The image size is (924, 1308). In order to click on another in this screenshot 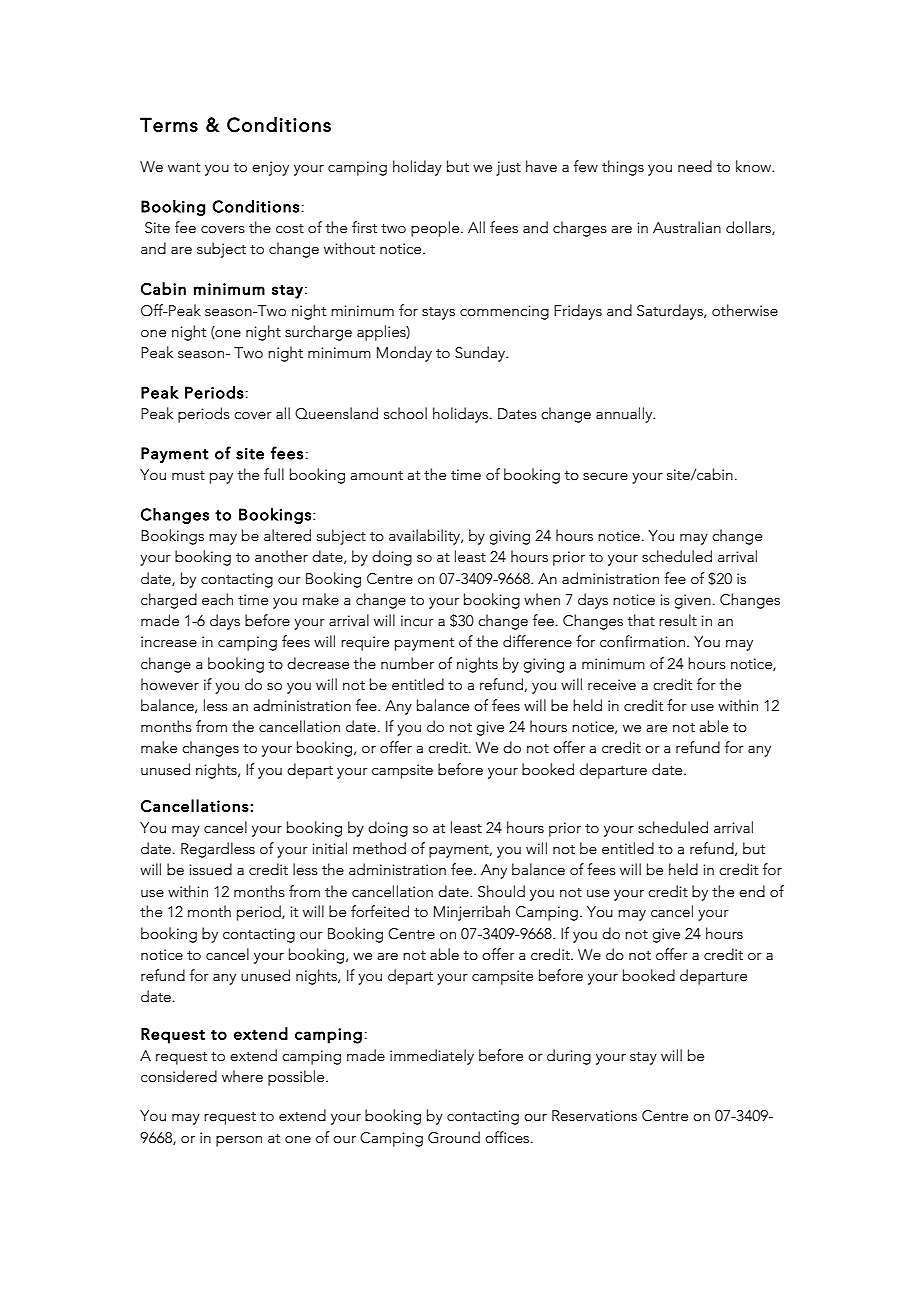, I will do `click(281, 556)`.
